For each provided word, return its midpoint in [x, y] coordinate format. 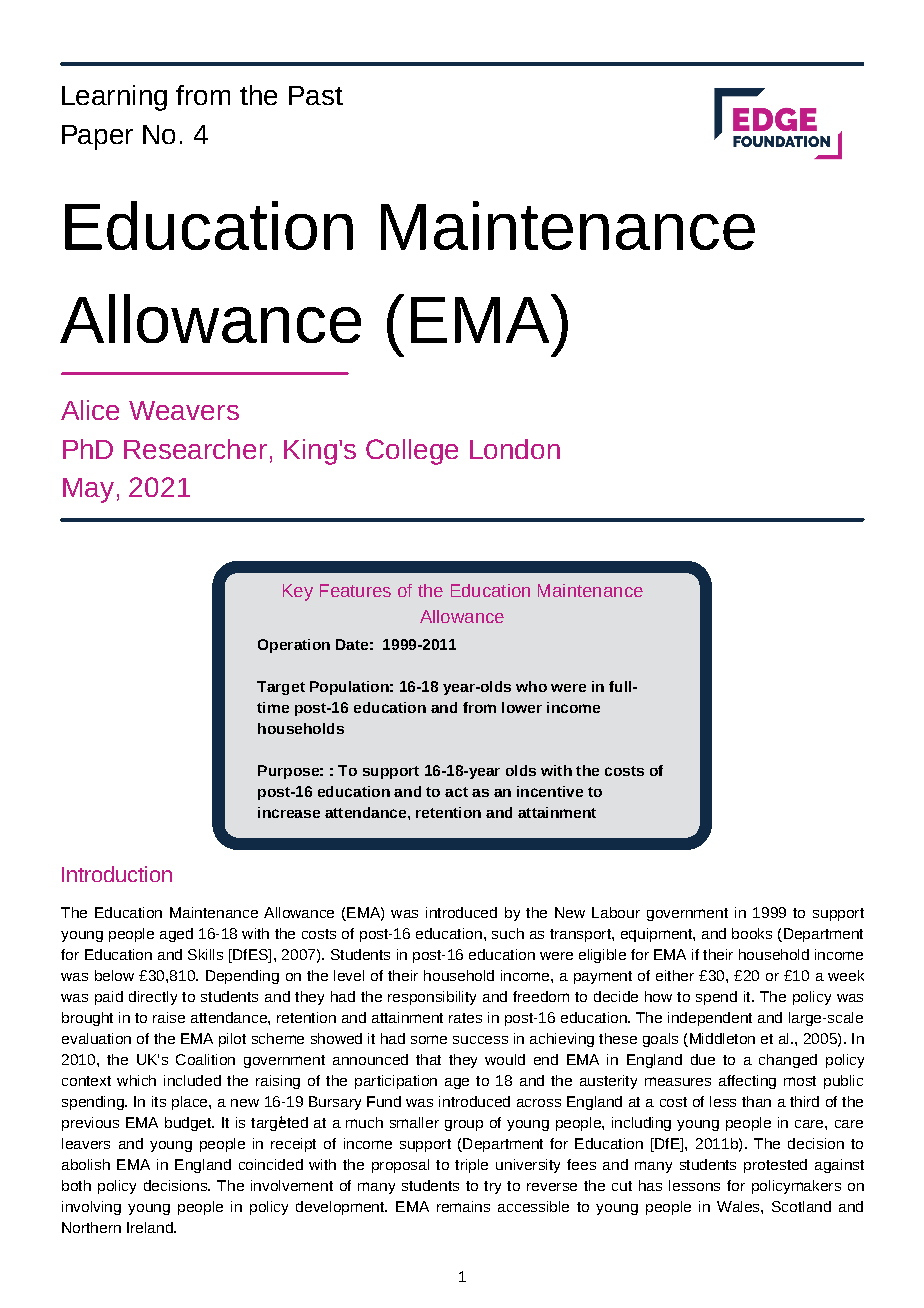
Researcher [195, 449]
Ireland [151, 1227]
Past [316, 95]
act [456, 792]
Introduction [117, 874]
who [531, 686]
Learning [114, 98]
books [752, 933]
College [412, 452]
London [515, 449]
